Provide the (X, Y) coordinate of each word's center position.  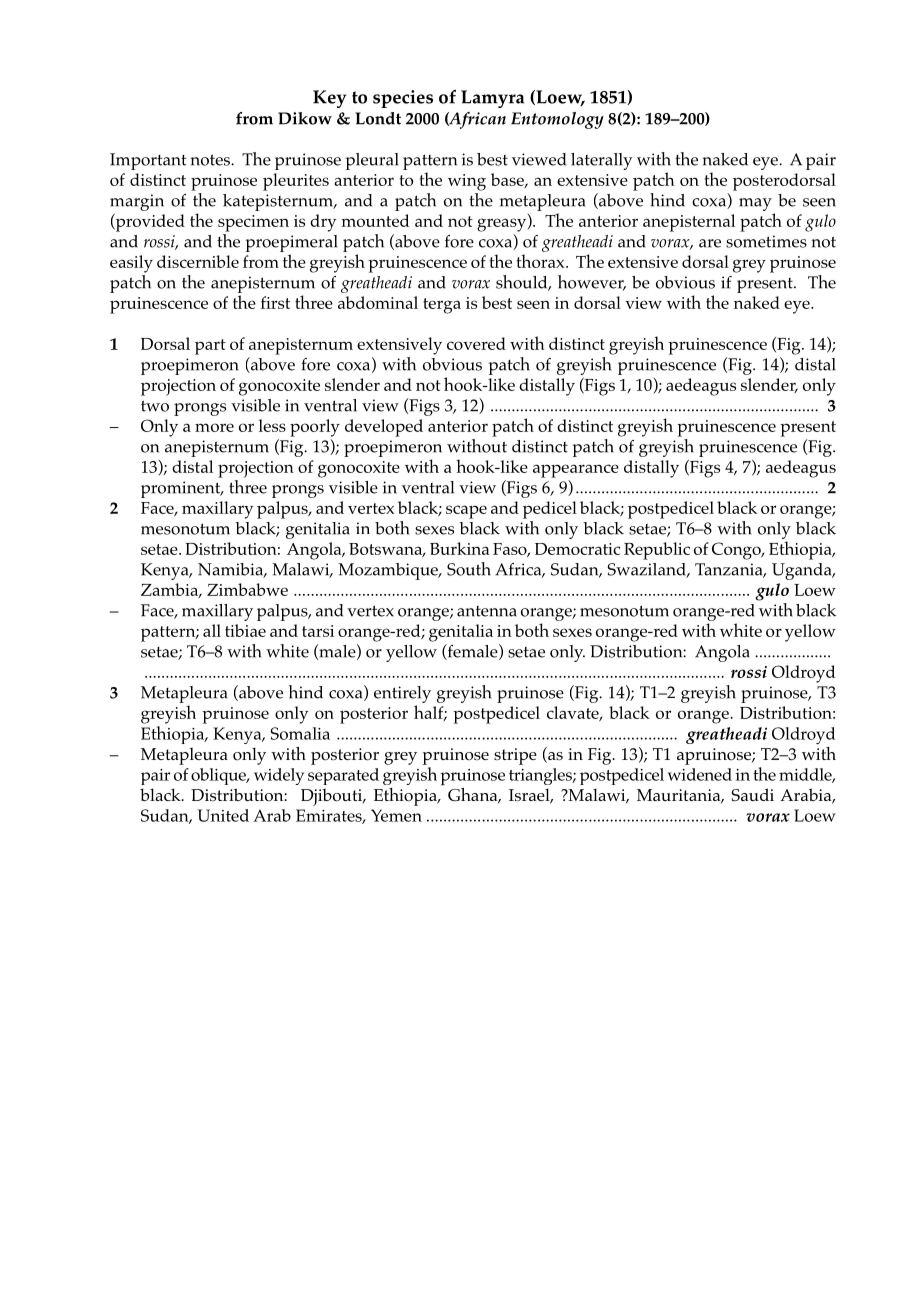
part (210, 347)
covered (476, 343)
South (469, 569)
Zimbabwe (247, 589)
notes (211, 160)
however (592, 283)
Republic (657, 551)
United (223, 815)
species (403, 99)
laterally (602, 161)
